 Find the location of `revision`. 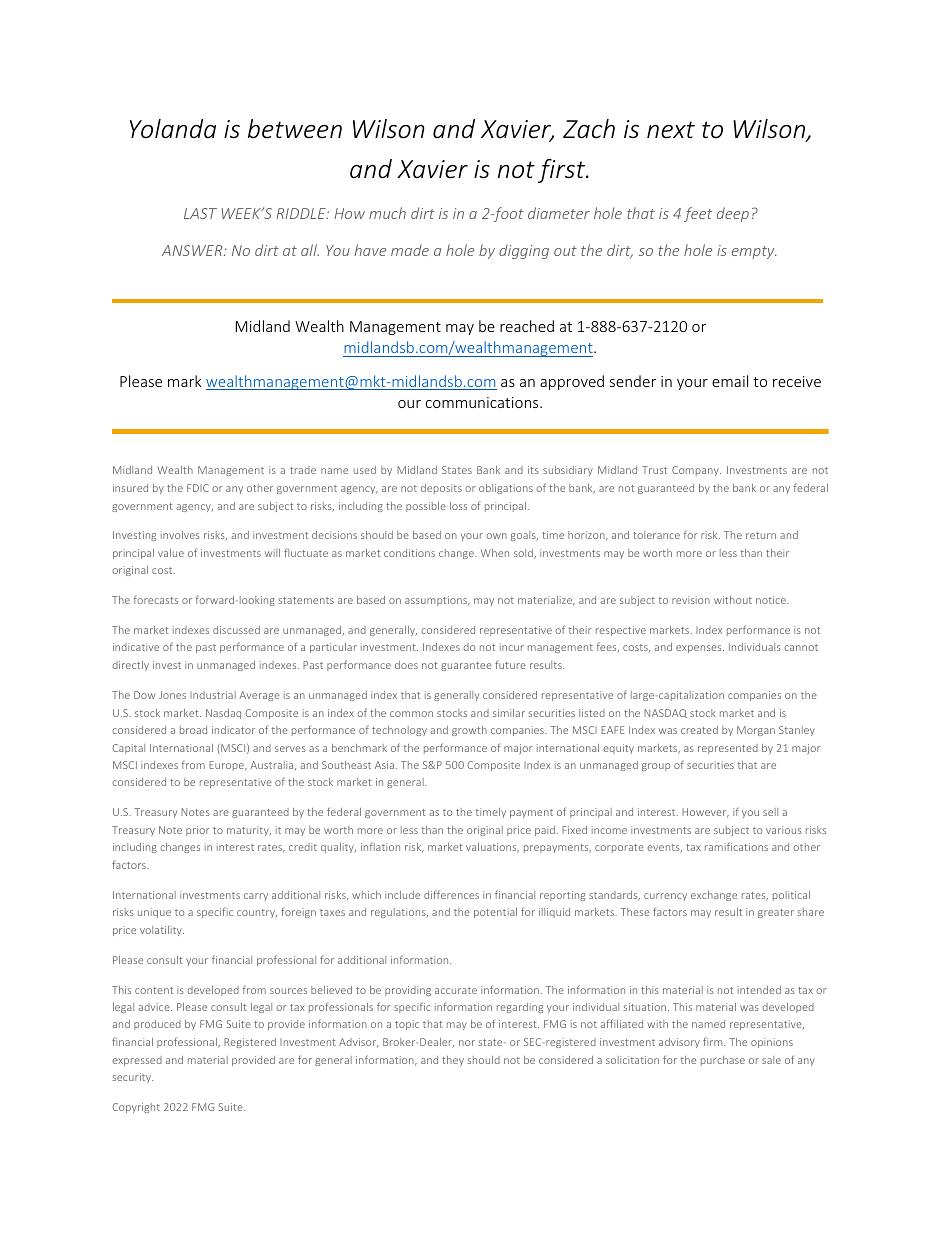

revision is located at coordinates (691, 600).
